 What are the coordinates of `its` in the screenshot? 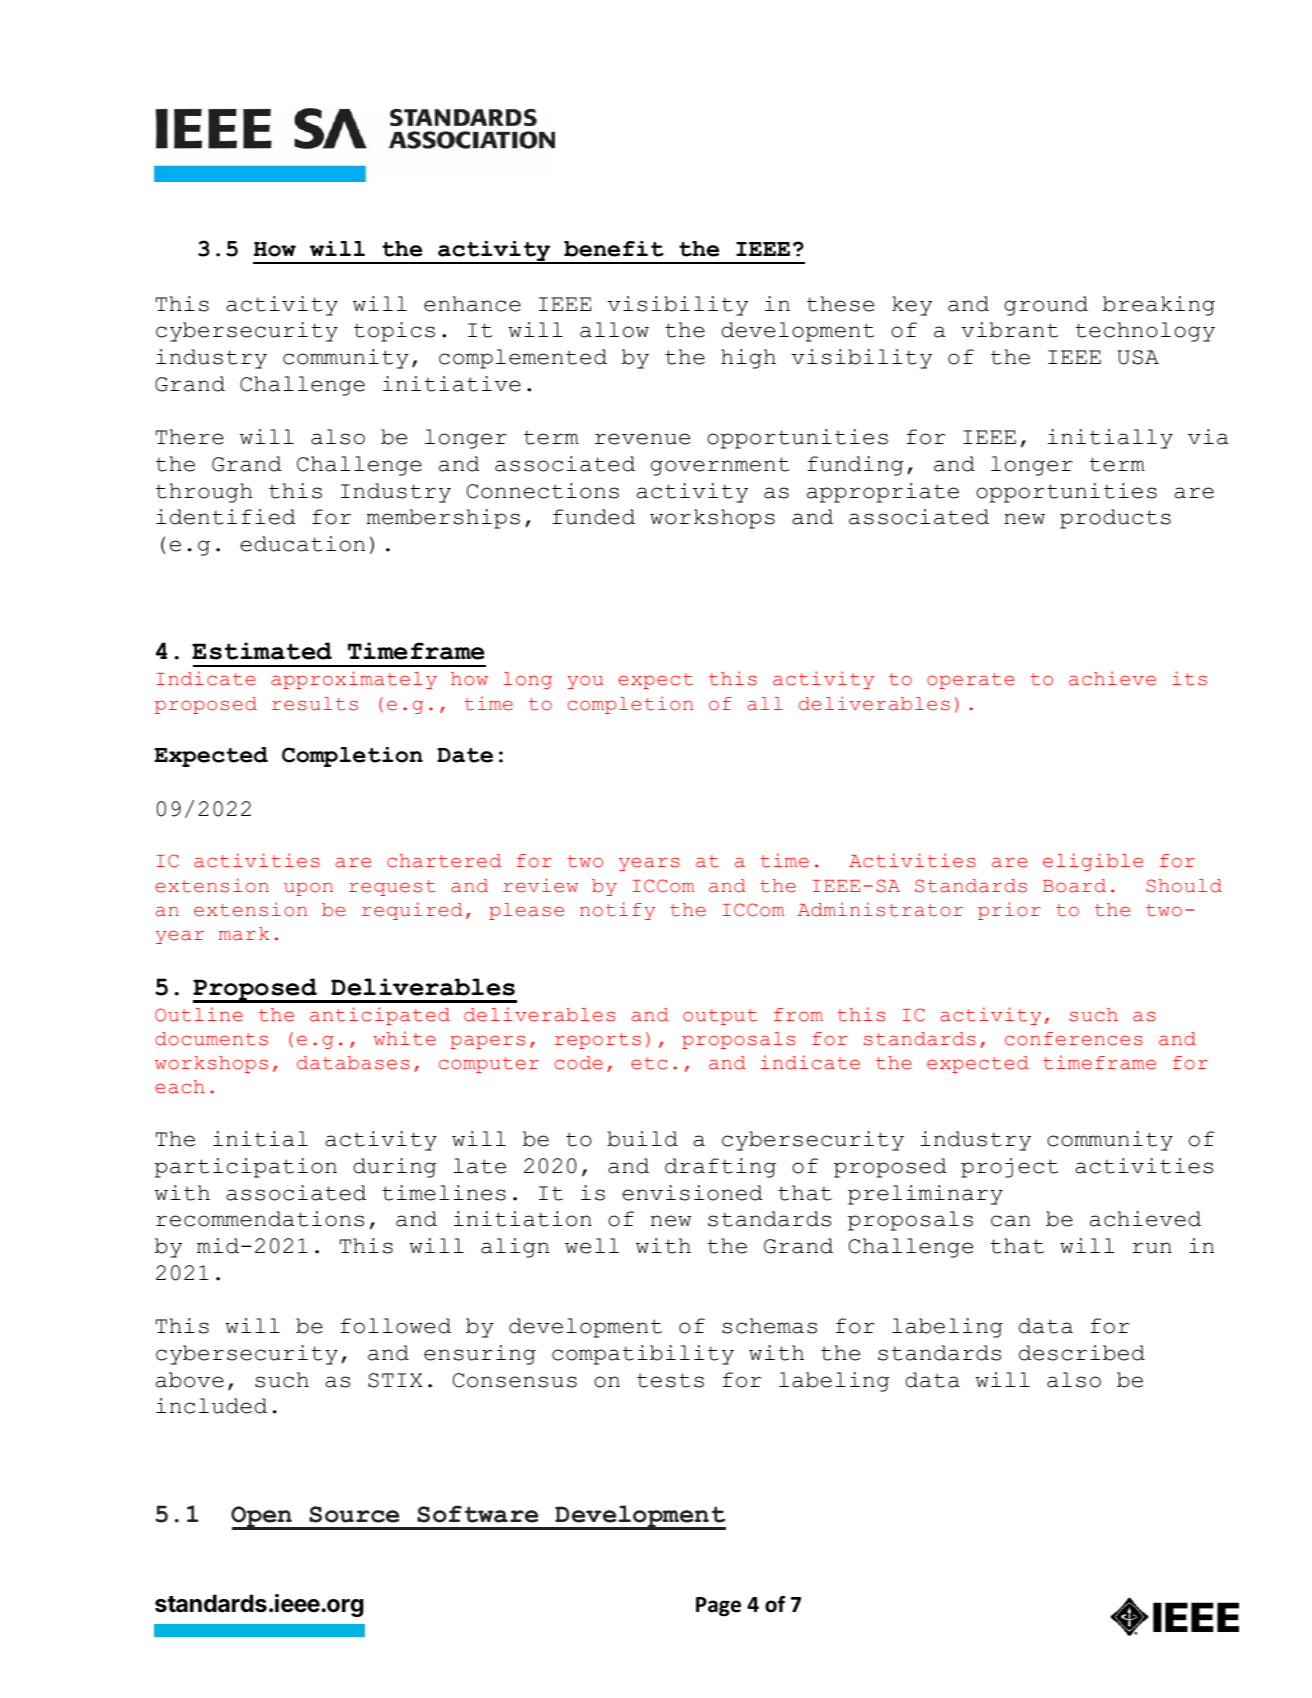 It's located at (1189, 678).
